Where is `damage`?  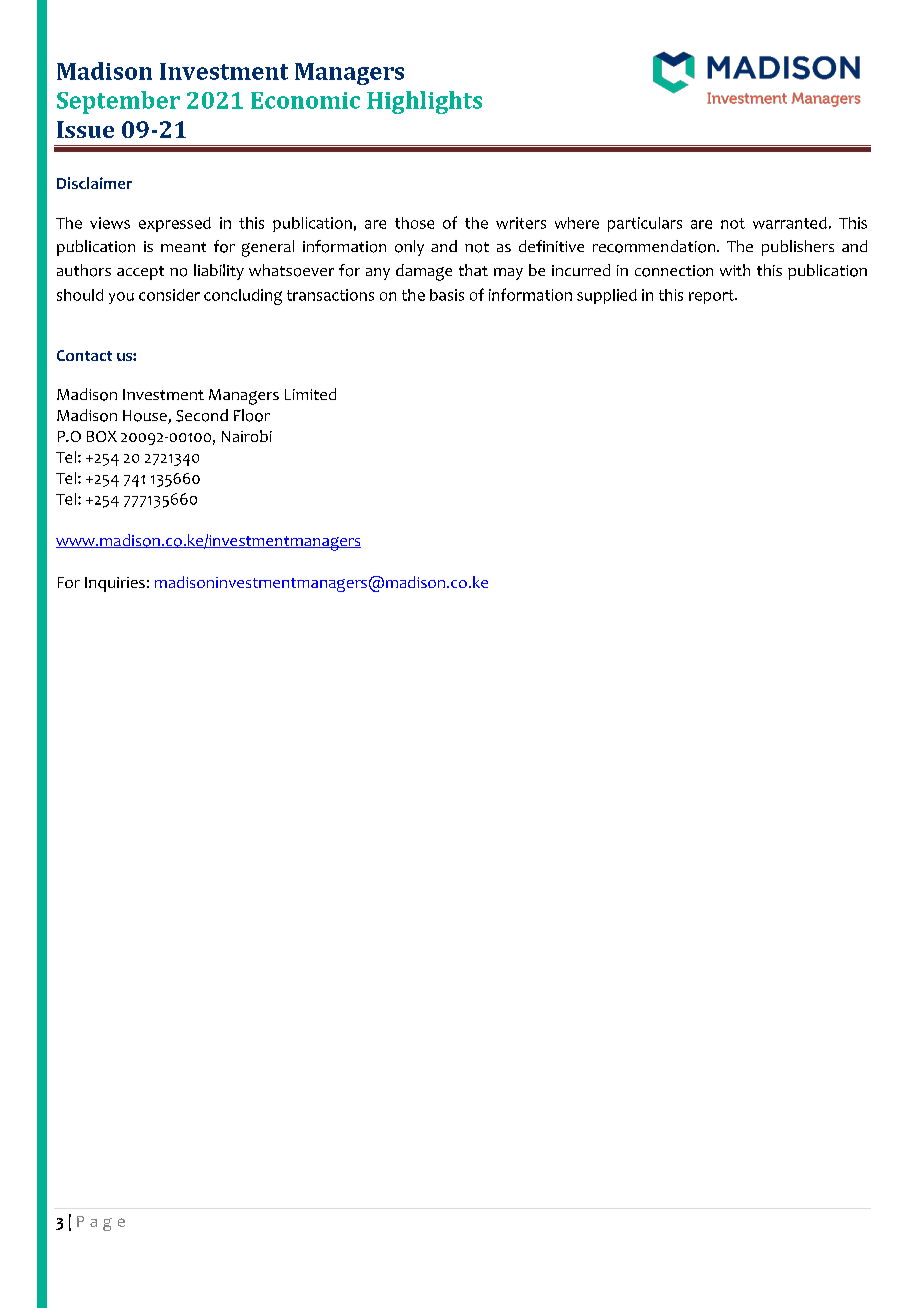
damage is located at coordinates (424, 272).
